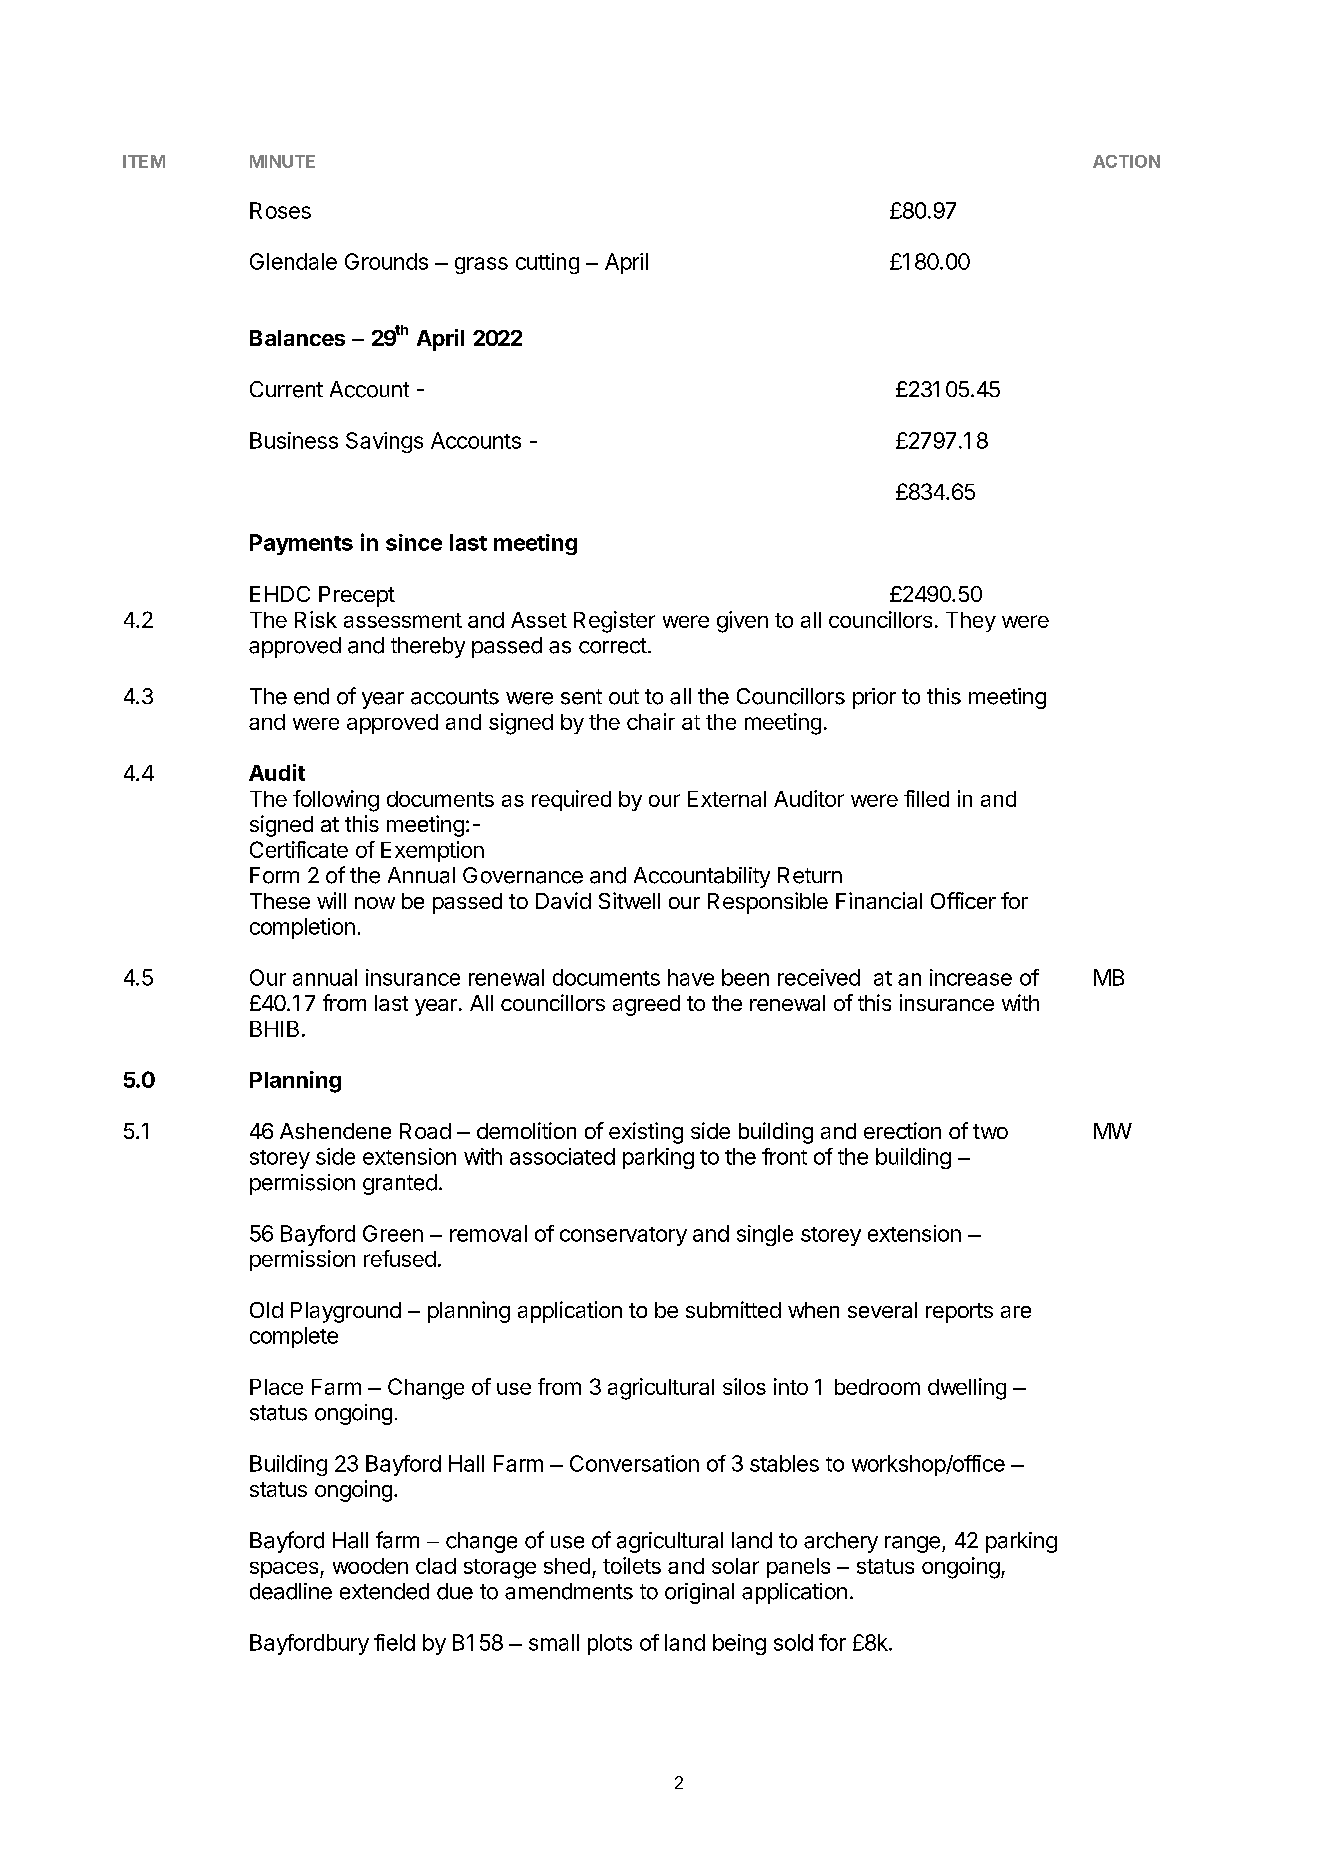  What do you see at coordinates (971, 977) in the page?
I see `increase` at bounding box center [971, 977].
